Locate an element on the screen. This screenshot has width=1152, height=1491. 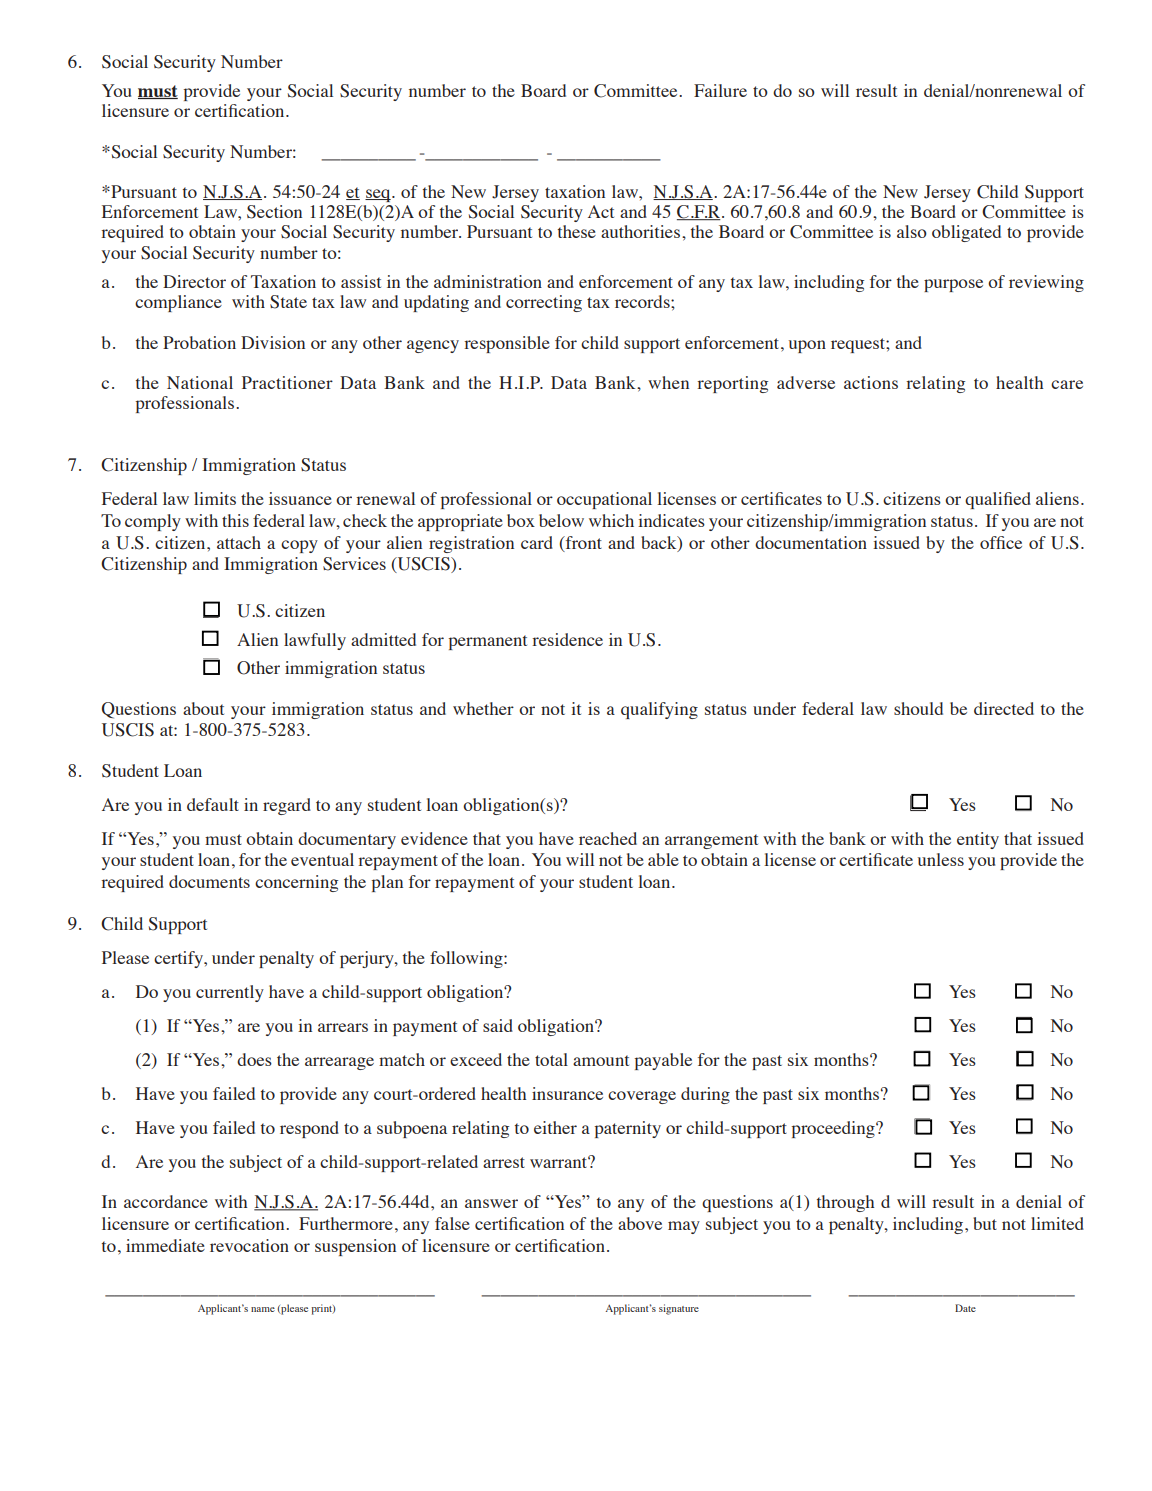
unless is located at coordinates (941, 859).
